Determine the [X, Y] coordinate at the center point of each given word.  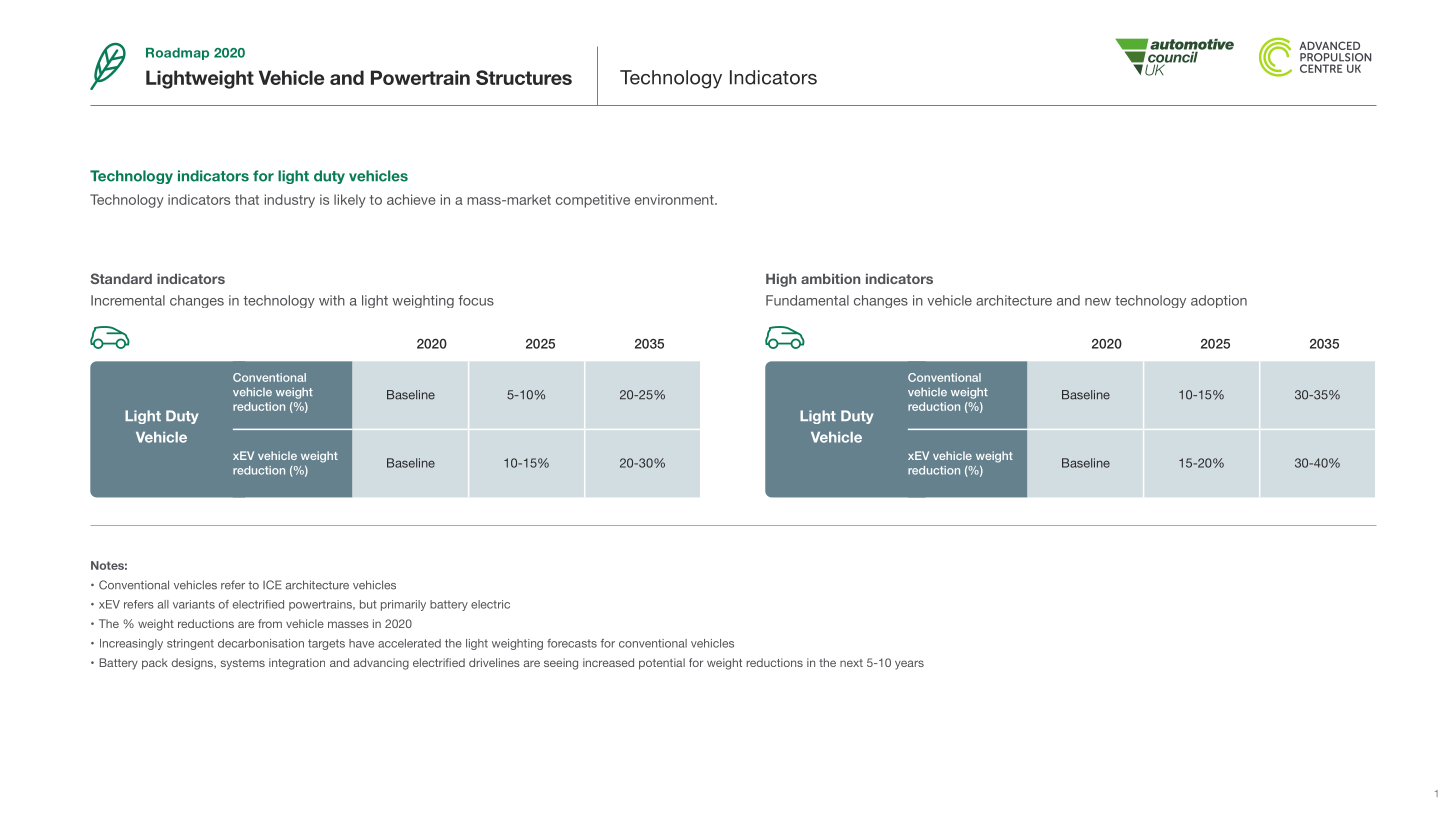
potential [662, 664]
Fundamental [807, 300]
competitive [593, 201]
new [1098, 302]
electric [490, 604]
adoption [1219, 301]
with [332, 300]
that [247, 199]
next [851, 663]
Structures [524, 77]
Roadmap [177, 54]
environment [675, 199]
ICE [272, 585]
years [909, 665]
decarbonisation [261, 643]
